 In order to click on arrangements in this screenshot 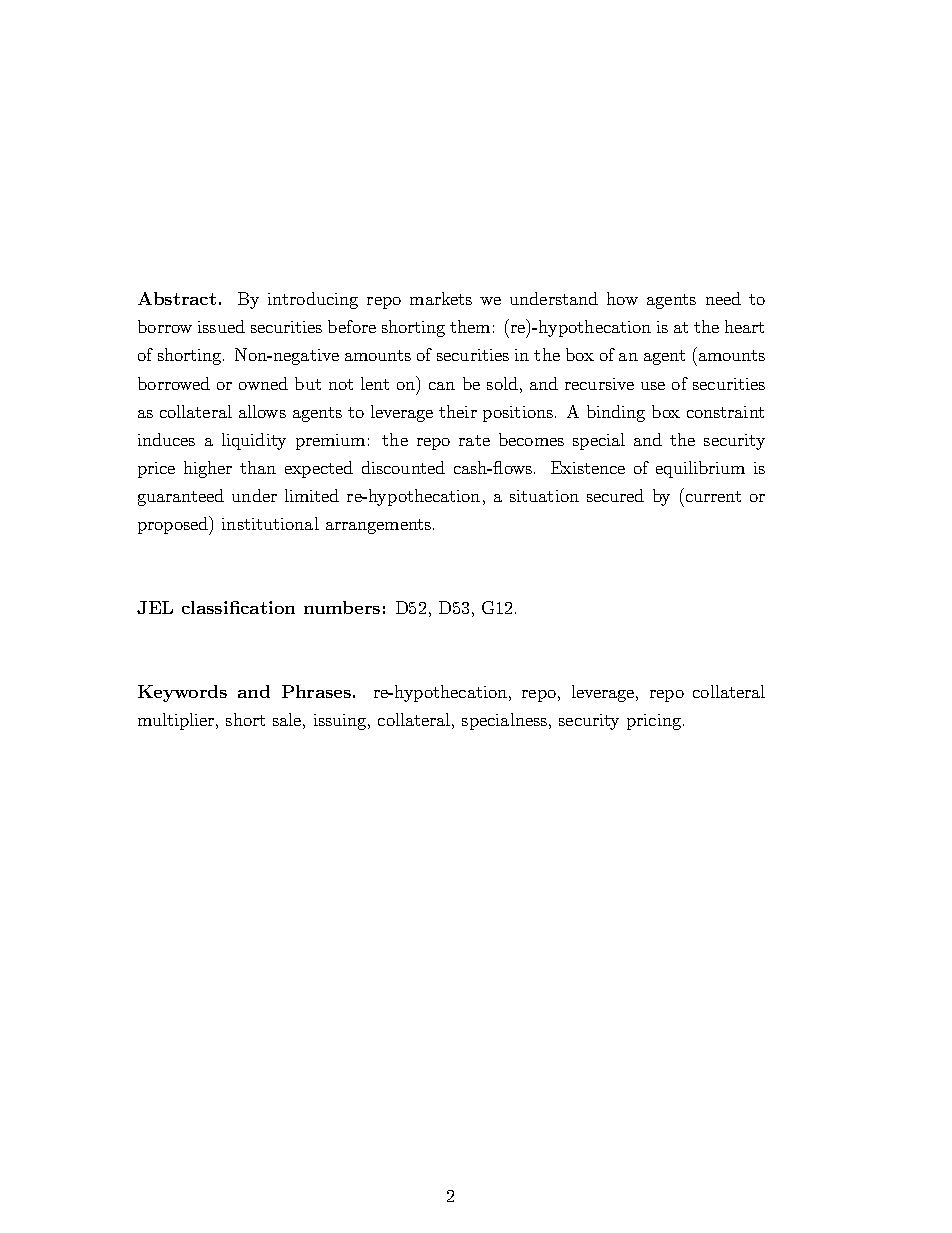, I will do `click(380, 526)`.
